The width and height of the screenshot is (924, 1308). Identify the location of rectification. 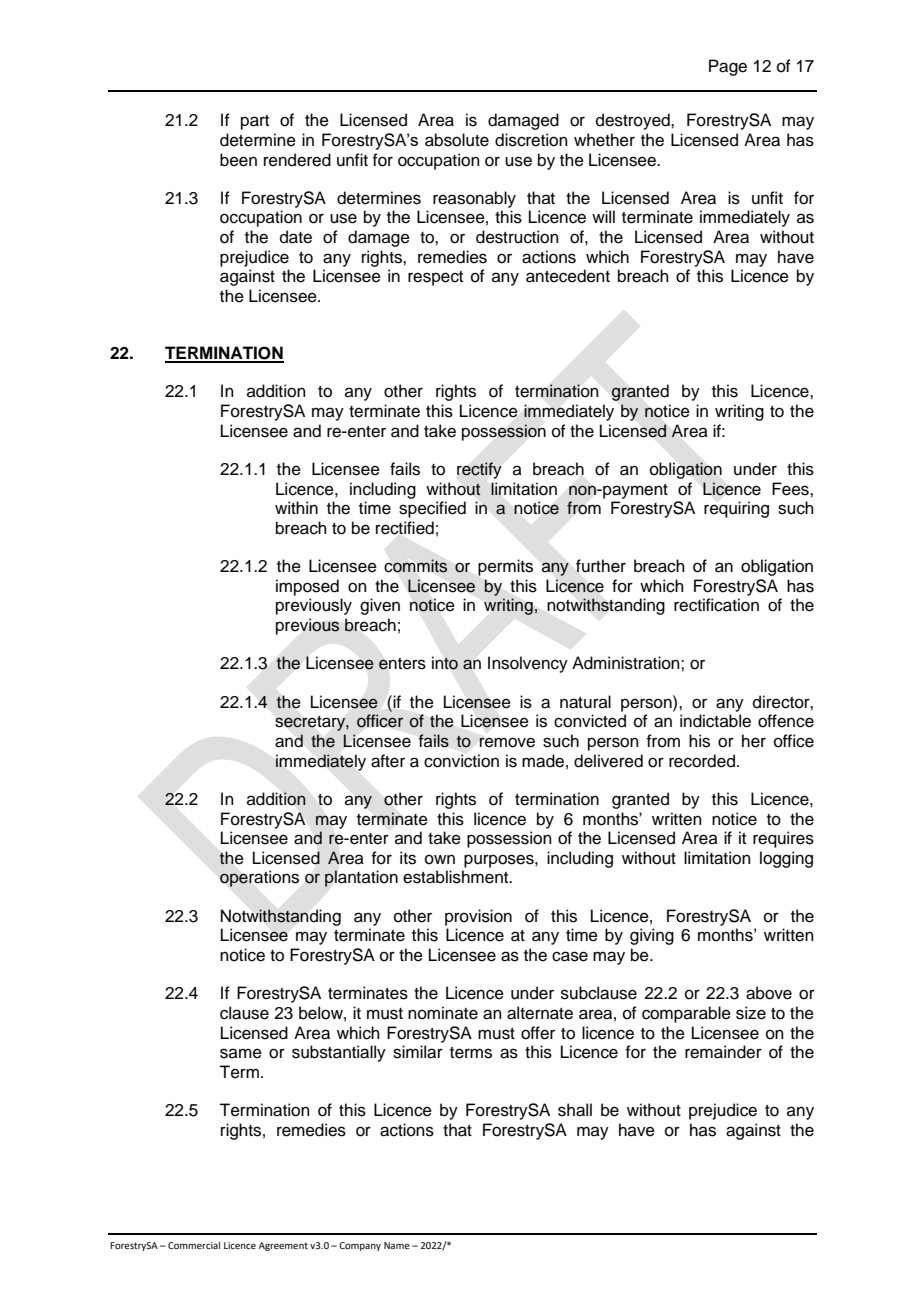
(716, 605).
